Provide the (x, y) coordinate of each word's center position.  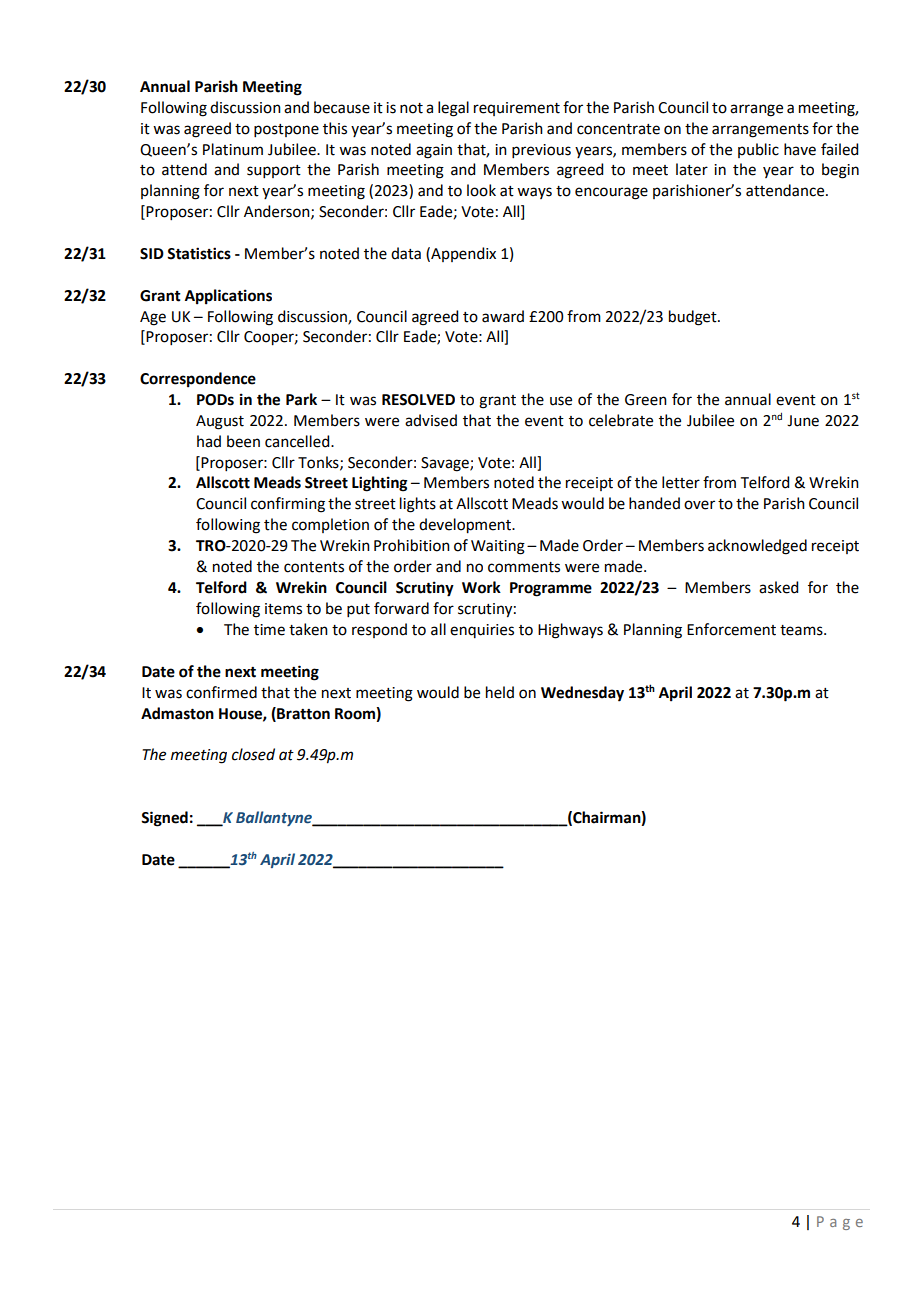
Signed (164, 819)
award (503, 316)
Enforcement (731, 629)
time (269, 630)
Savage (446, 464)
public (758, 150)
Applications (228, 297)
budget (694, 318)
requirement (517, 109)
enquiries (482, 631)
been (243, 441)
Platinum (233, 149)
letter (681, 482)
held (500, 692)
